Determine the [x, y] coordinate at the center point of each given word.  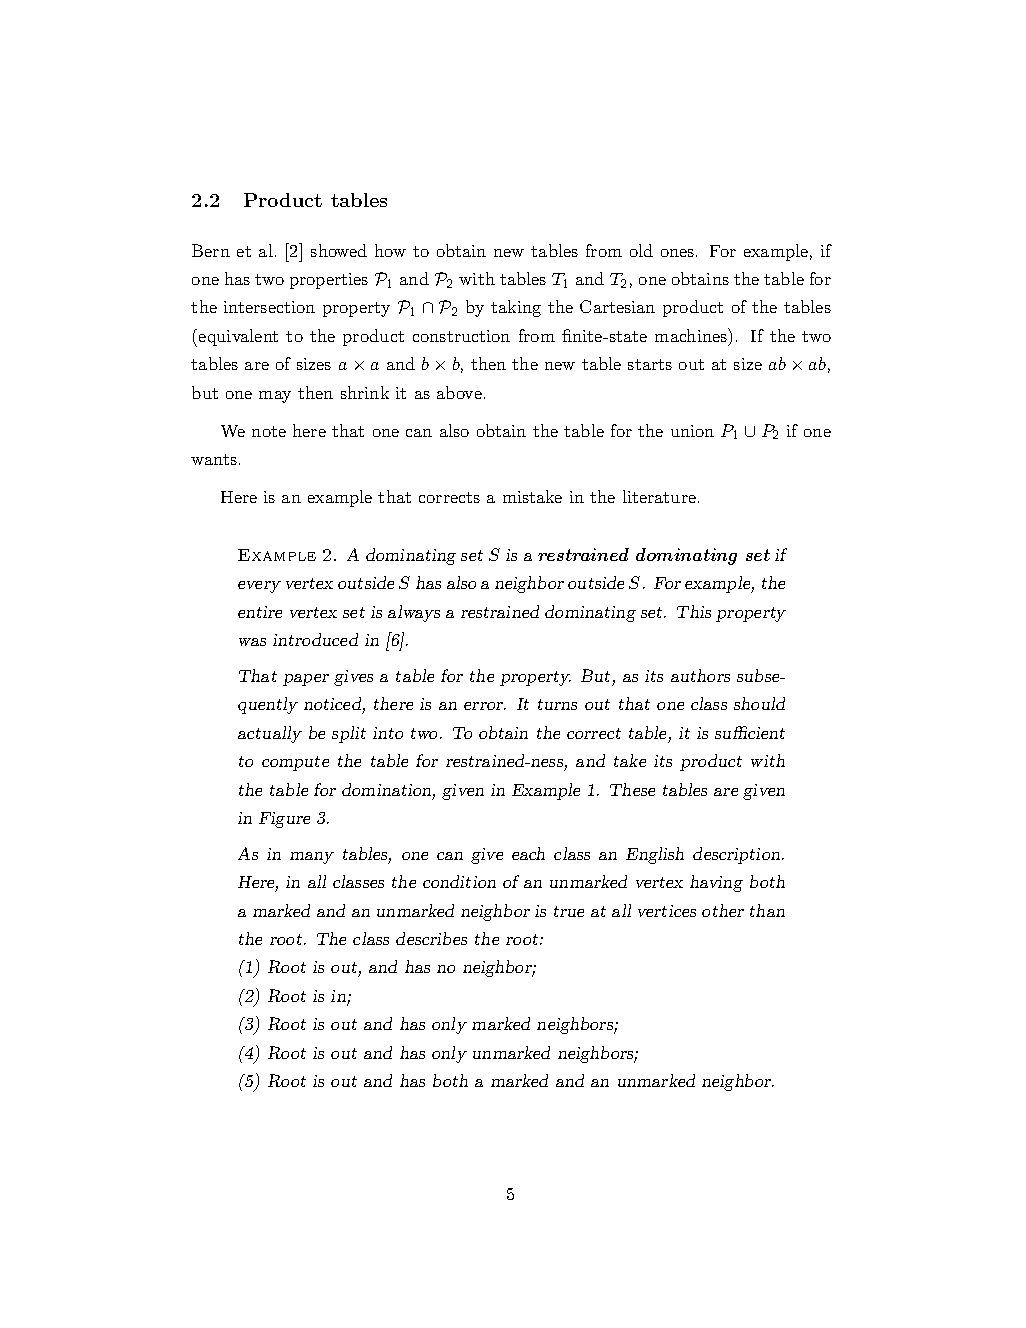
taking [516, 308]
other [723, 910]
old [641, 250]
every [259, 587]
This [694, 611]
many [312, 858]
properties [329, 281]
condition [459, 881]
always [414, 613]
